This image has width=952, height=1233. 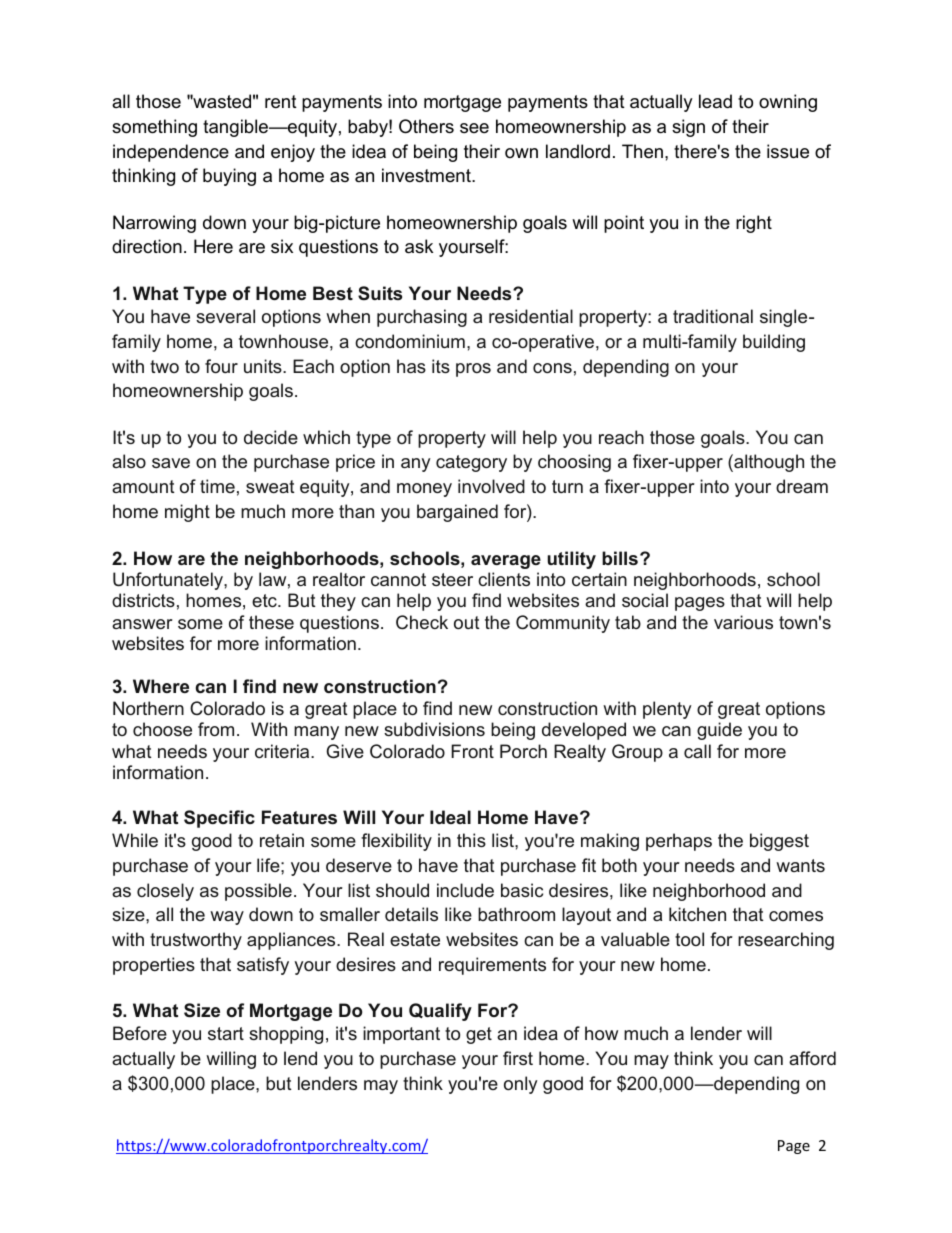 What do you see at coordinates (226, 1033) in the image?
I see `start` at bounding box center [226, 1033].
